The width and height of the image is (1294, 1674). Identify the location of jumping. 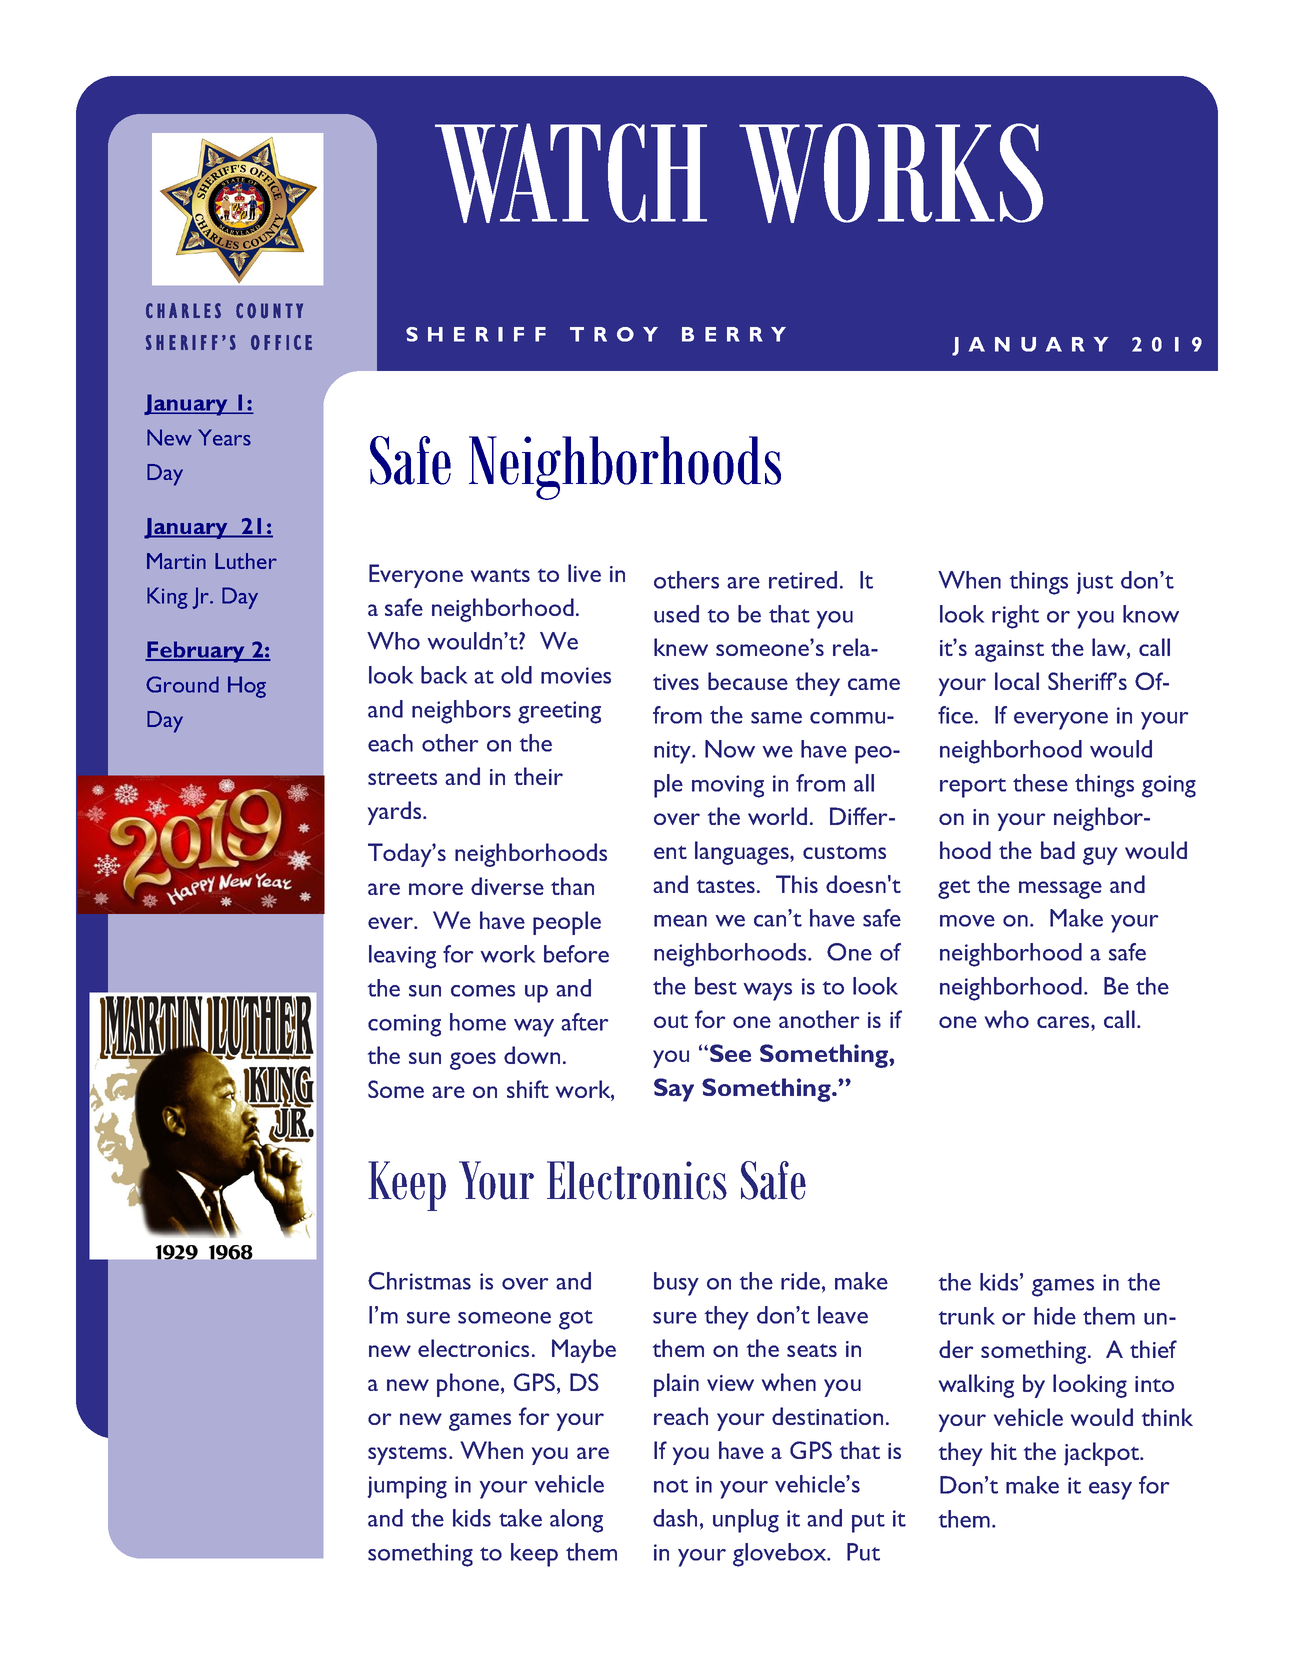
(407, 1487).
